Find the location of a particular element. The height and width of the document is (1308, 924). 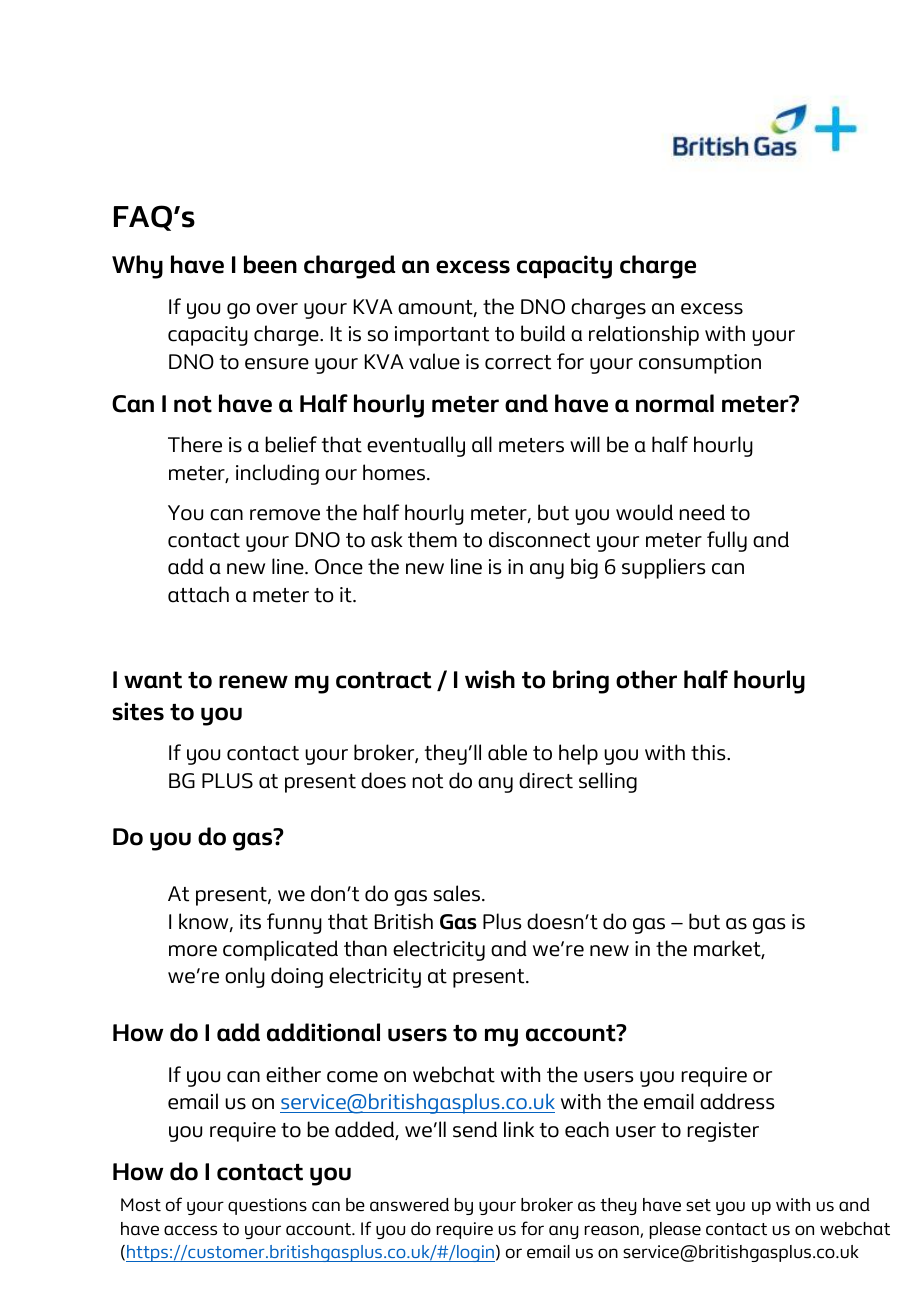

selling is located at coordinates (608, 782).
